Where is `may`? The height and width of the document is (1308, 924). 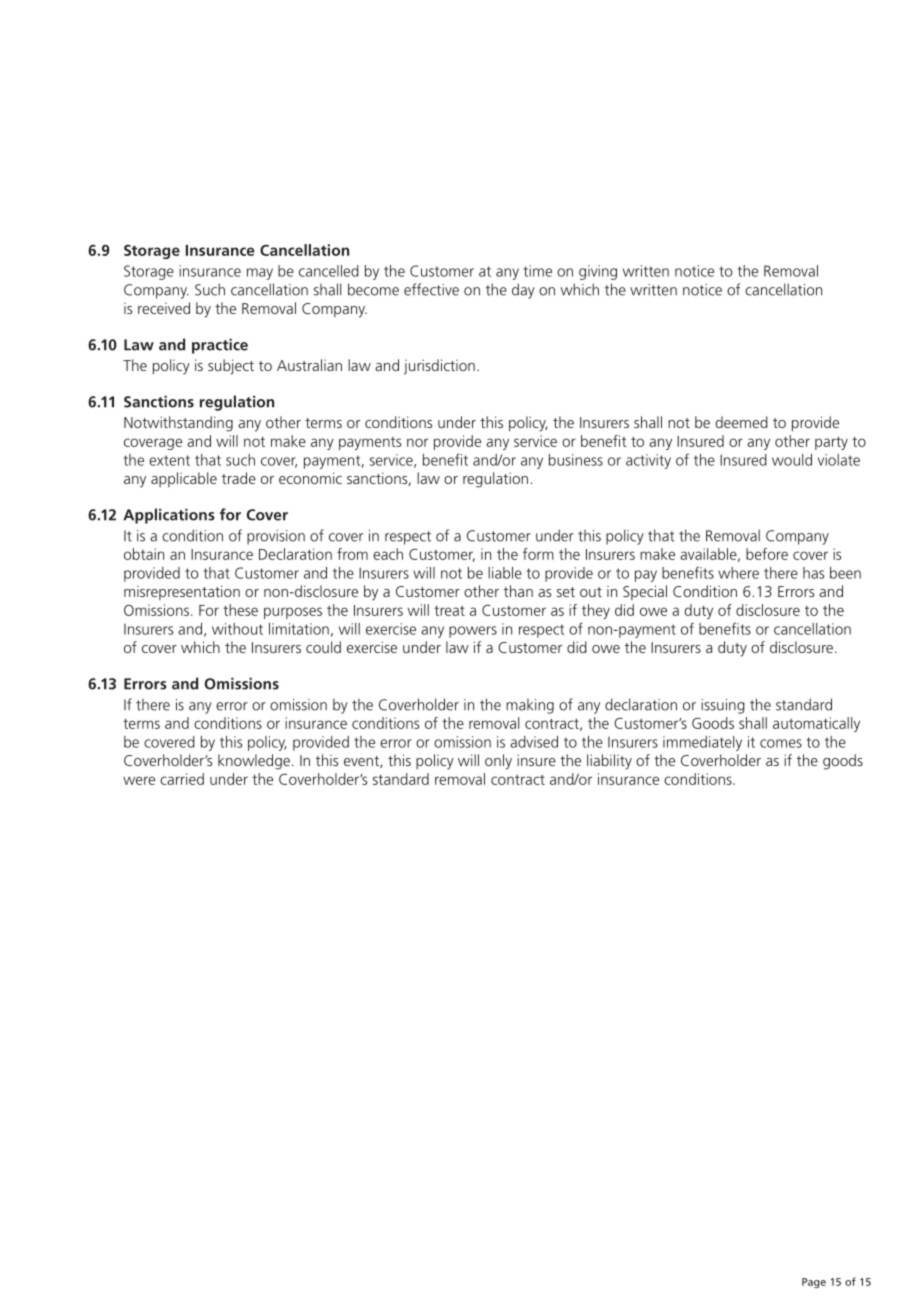
may is located at coordinates (260, 274).
